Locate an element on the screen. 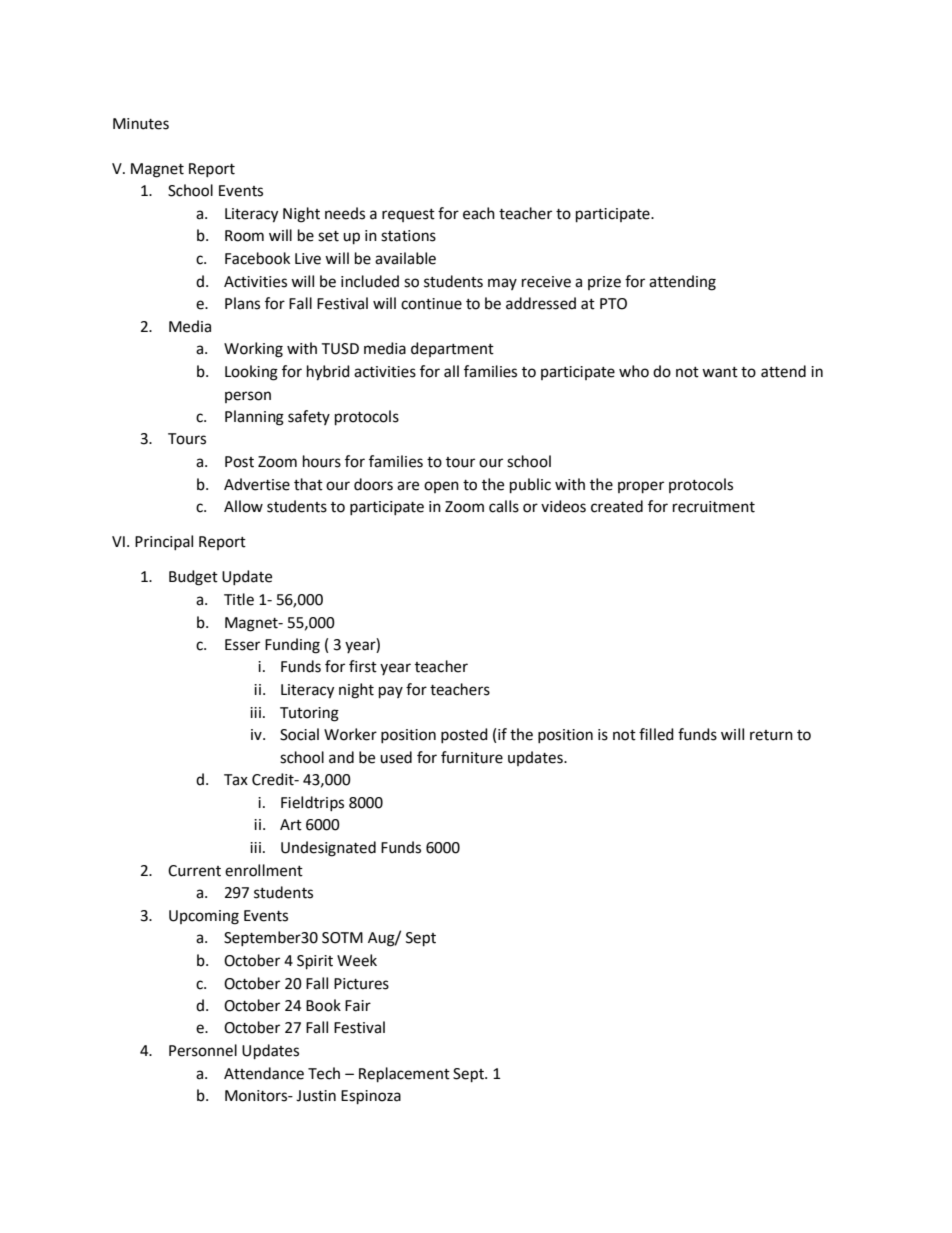 The image size is (952, 1233). Advertise is located at coordinates (257, 484).
